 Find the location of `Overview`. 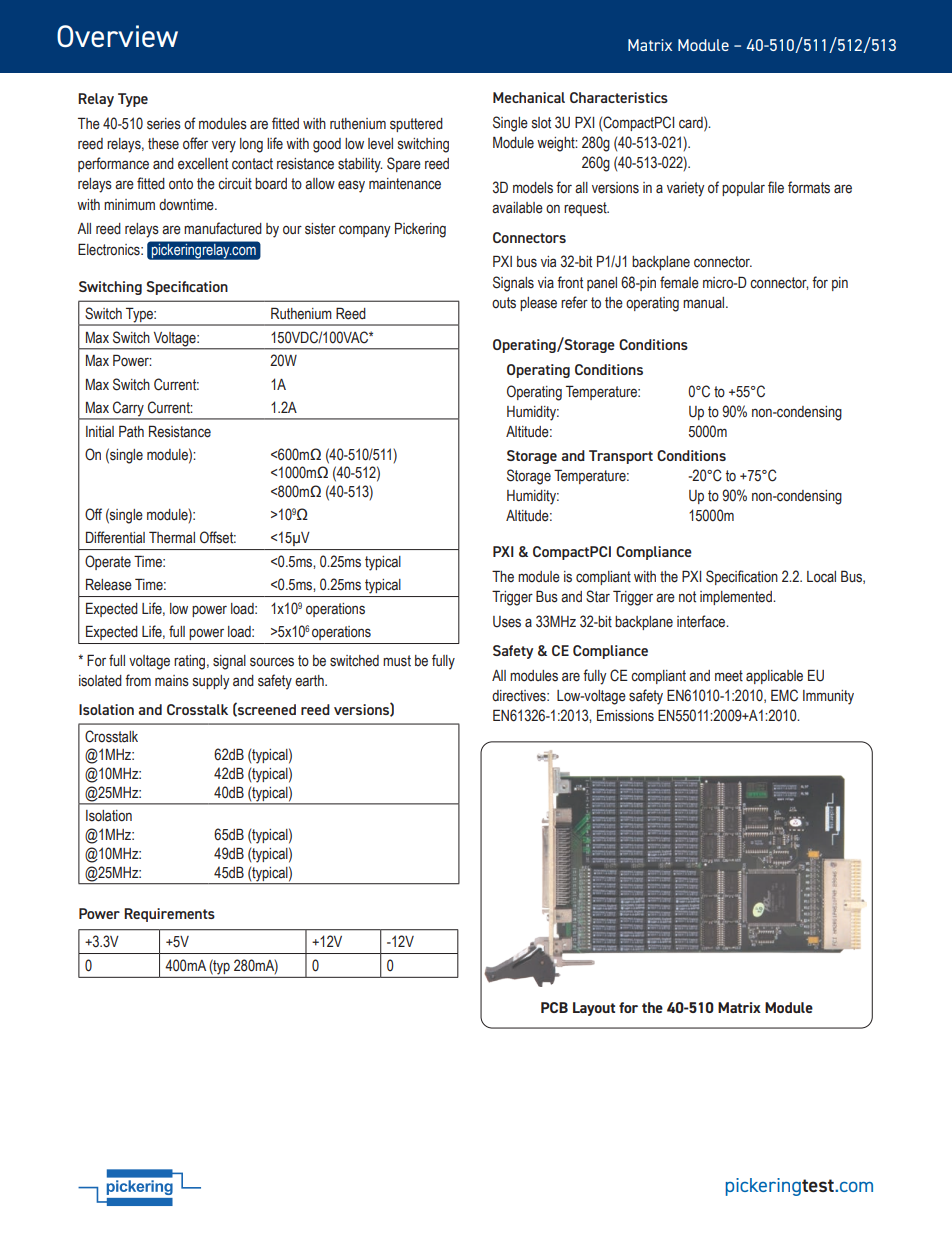

Overview is located at coordinates (117, 36).
